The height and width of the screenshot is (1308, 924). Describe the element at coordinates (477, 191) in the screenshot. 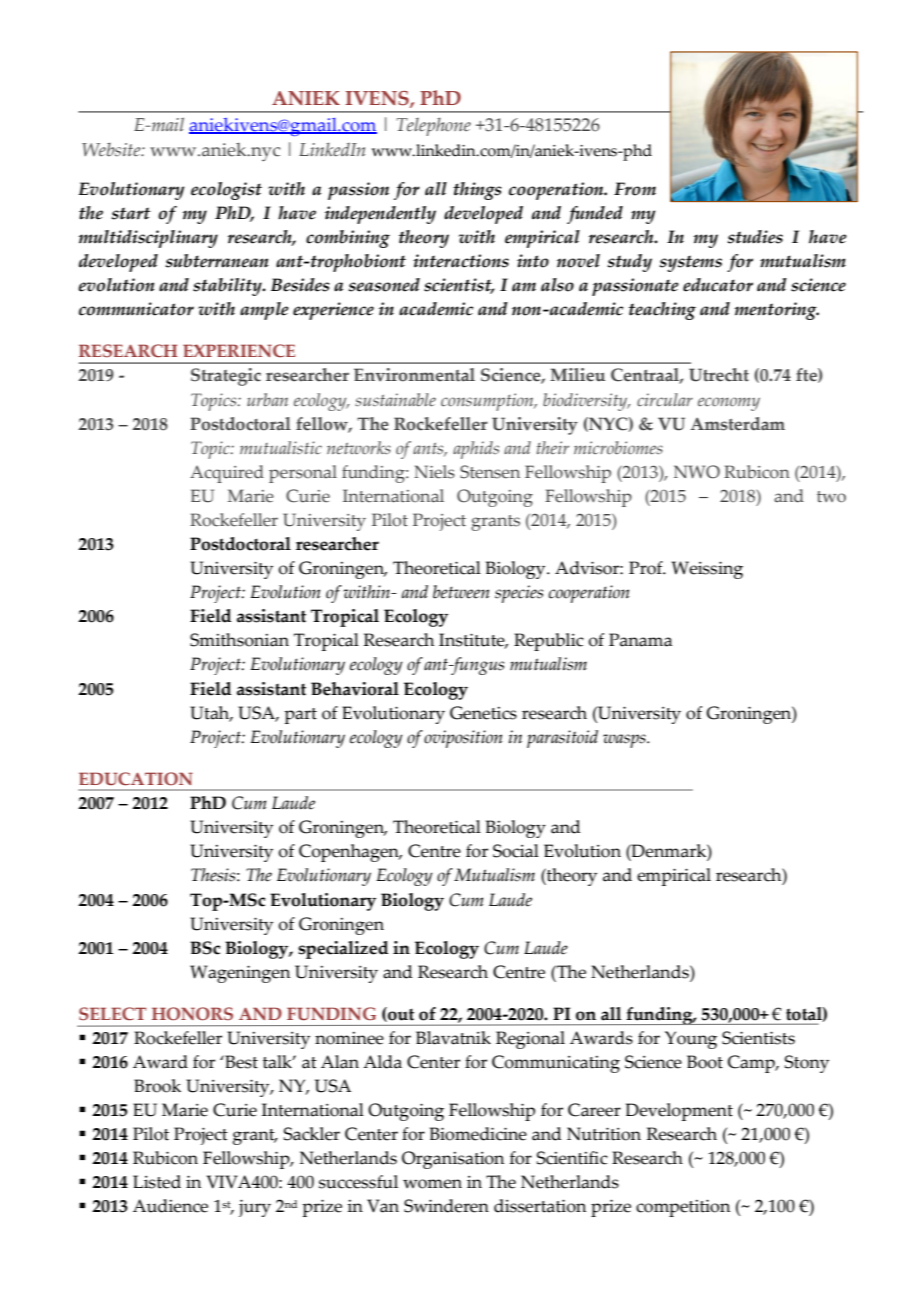

I see `things` at that location.
